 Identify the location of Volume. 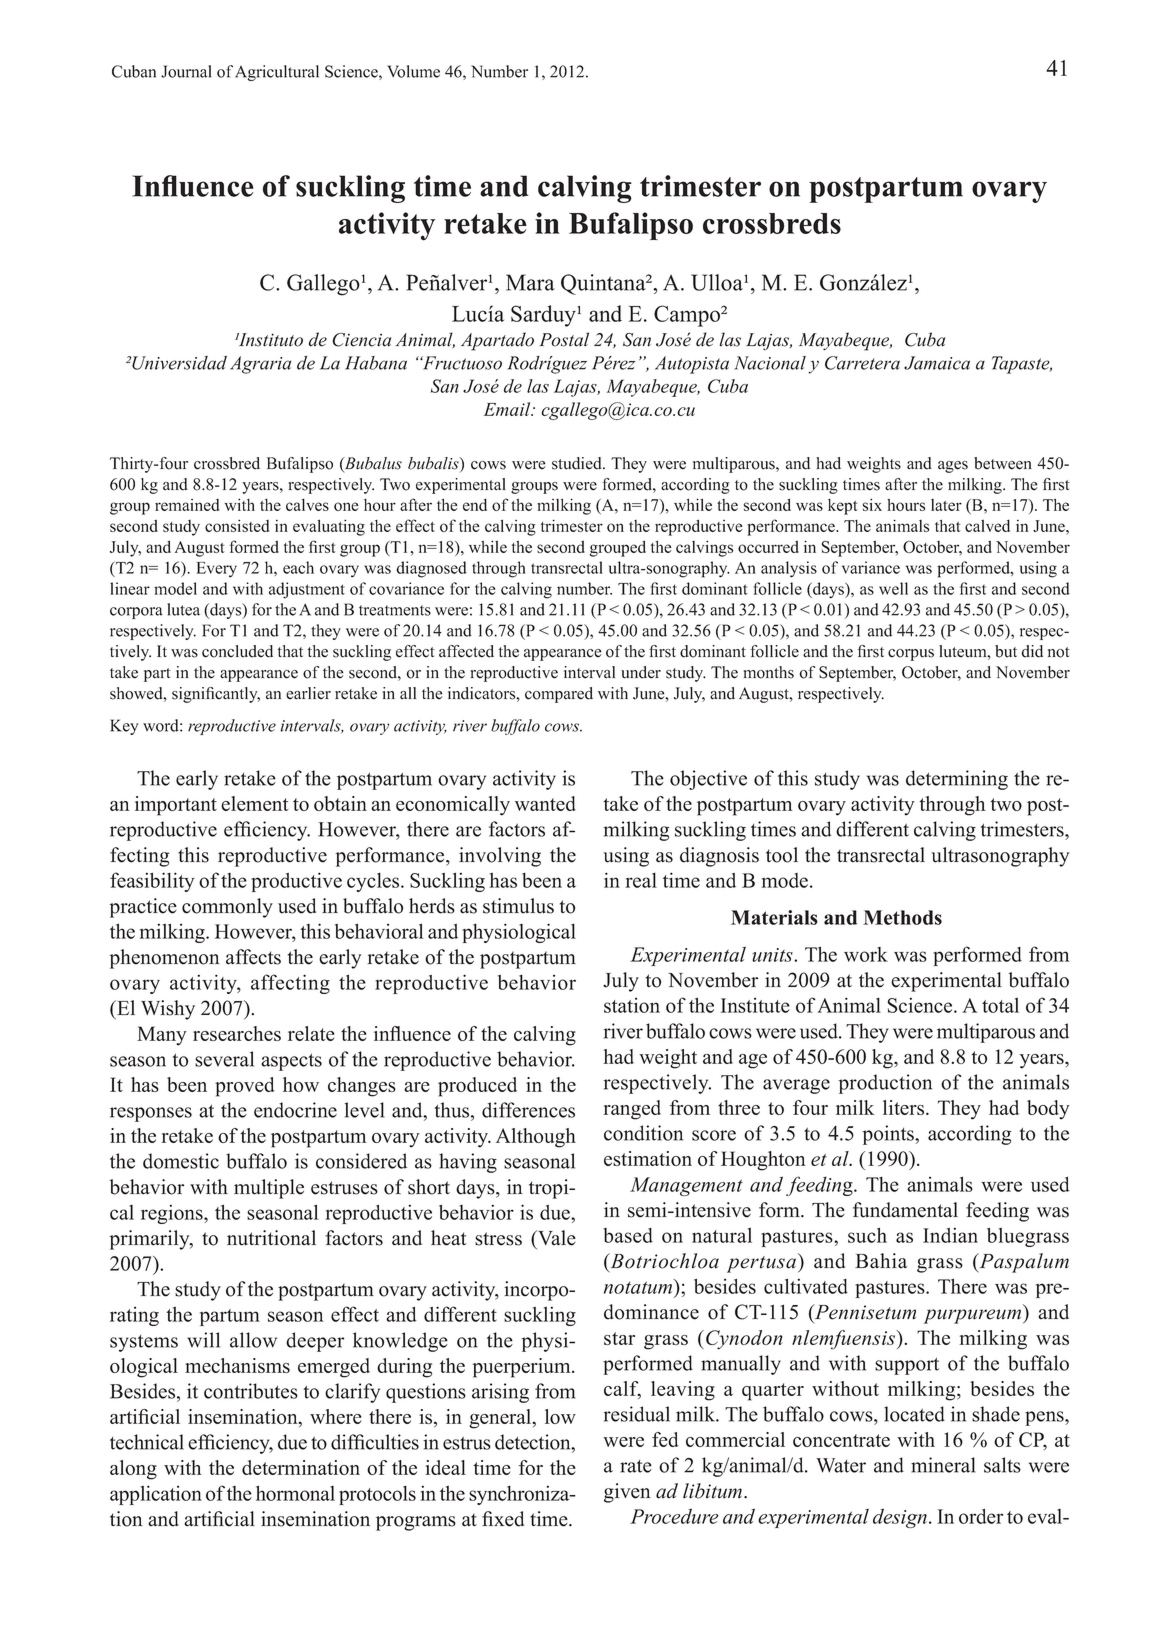
(413, 71).
